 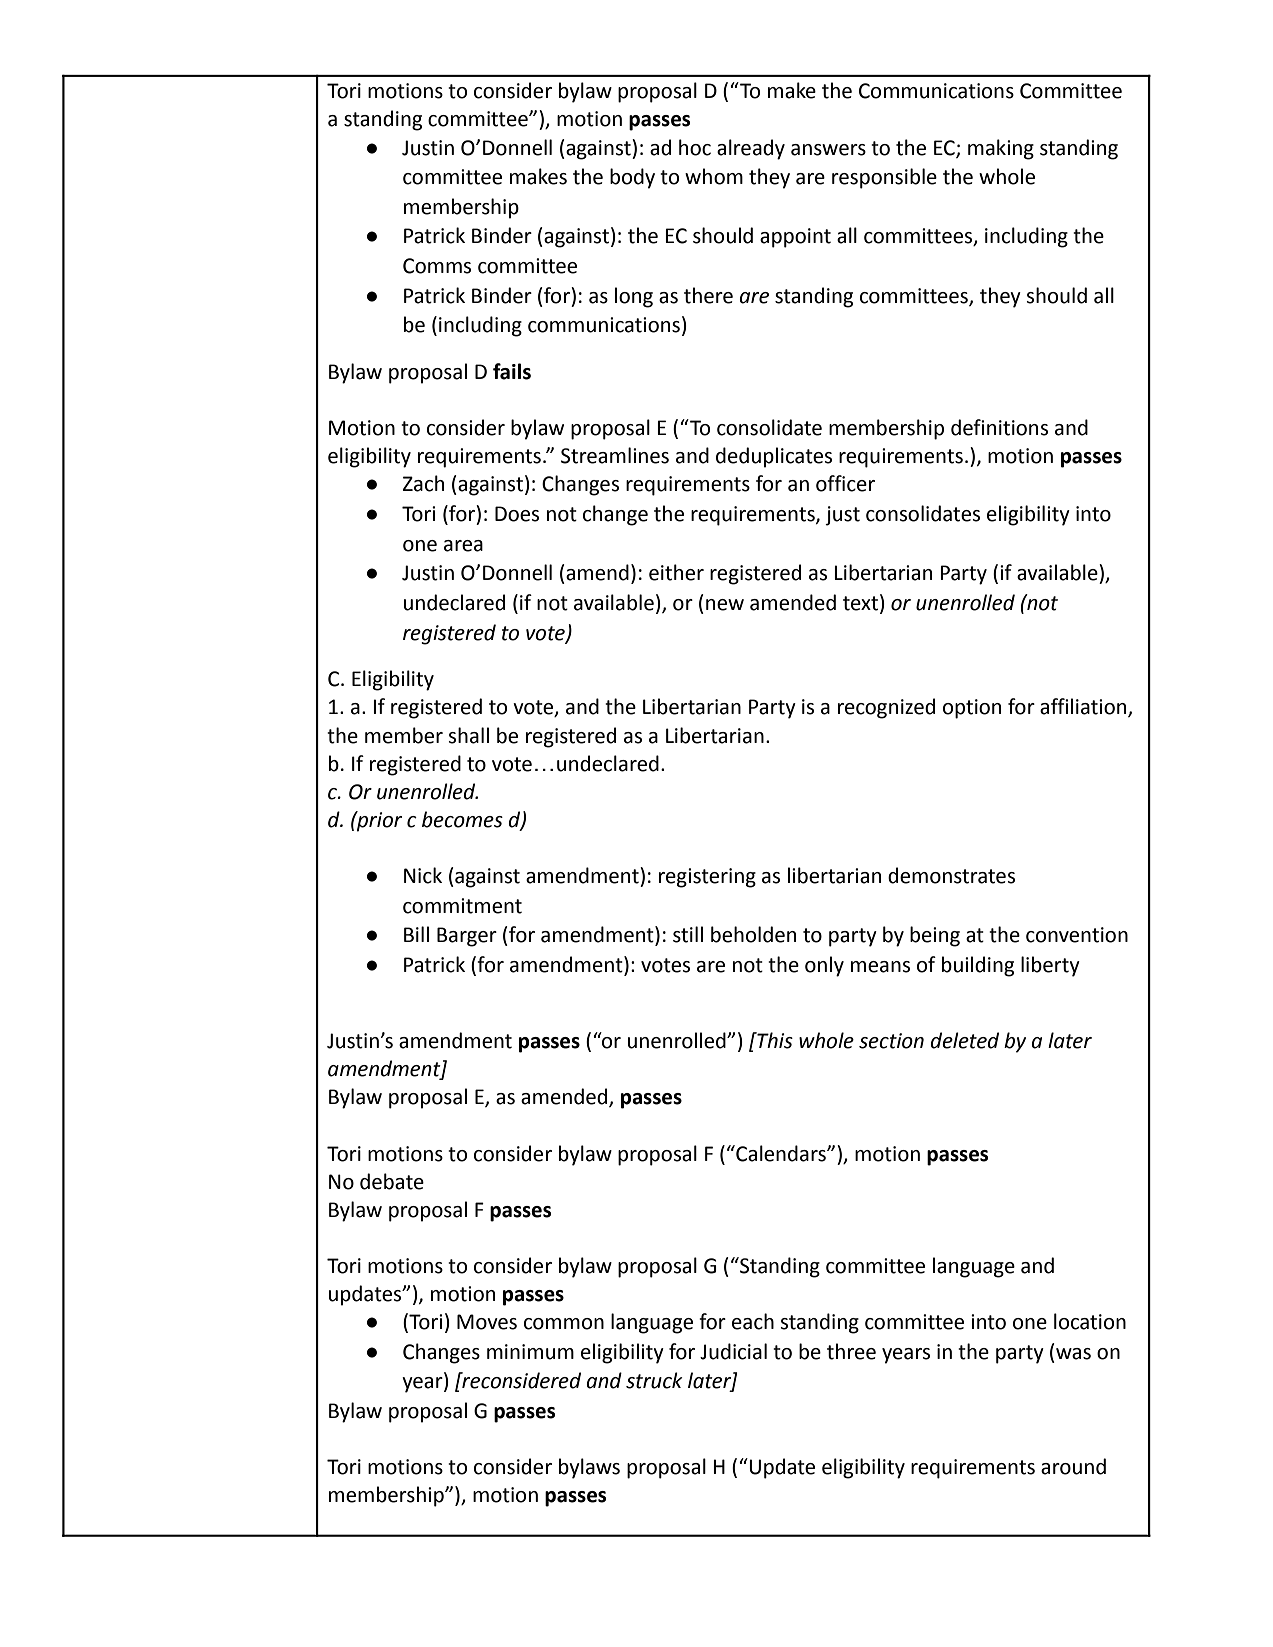 What do you see at coordinates (774, 1040) in the screenshot?
I see `This` at bounding box center [774, 1040].
